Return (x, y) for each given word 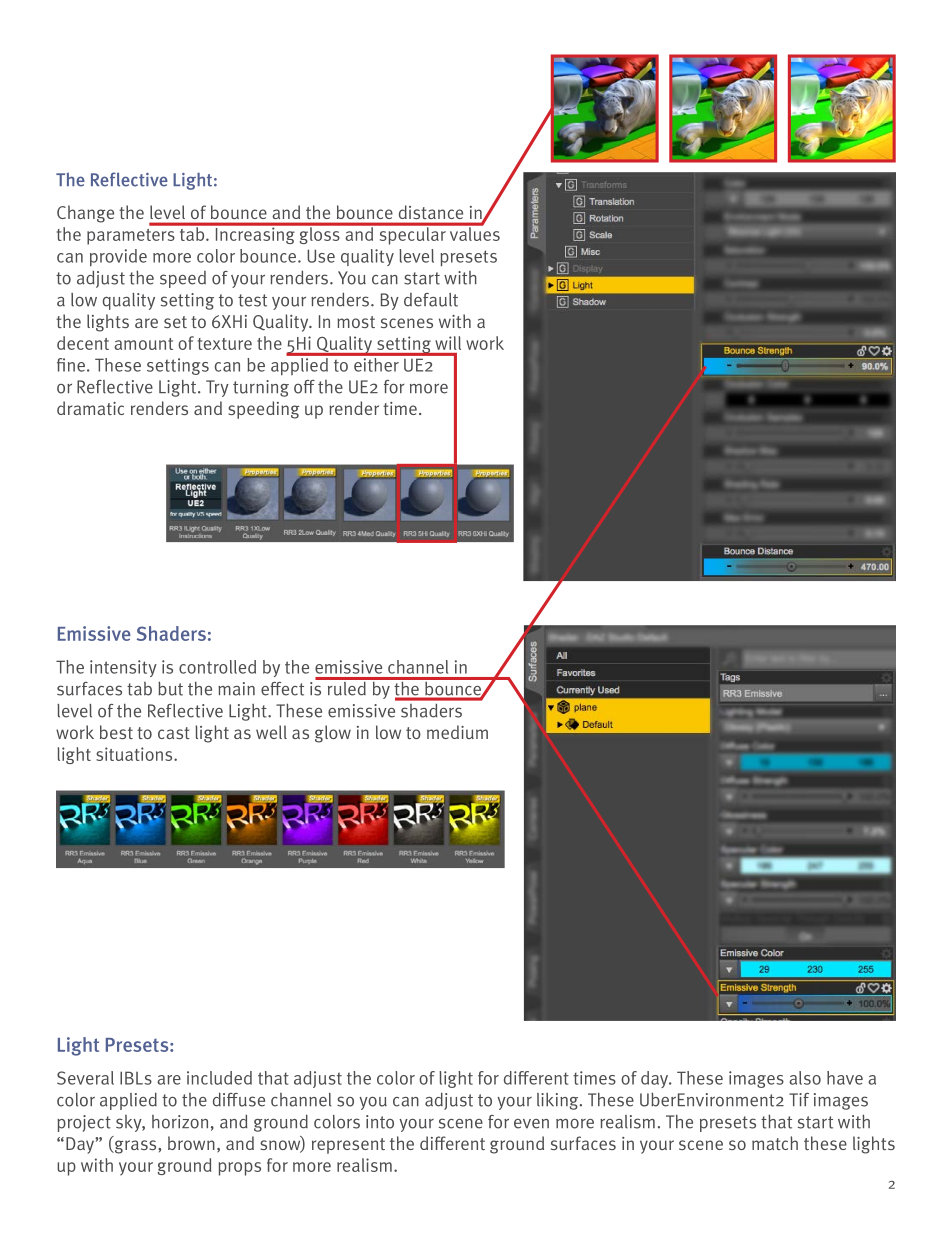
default (431, 300)
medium (457, 732)
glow (333, 734)
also (805, 1078)
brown (191, 1143)
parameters (131, 237)
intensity (123, 668)
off (304, 387)
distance (431, 212)
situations (135, 754)
